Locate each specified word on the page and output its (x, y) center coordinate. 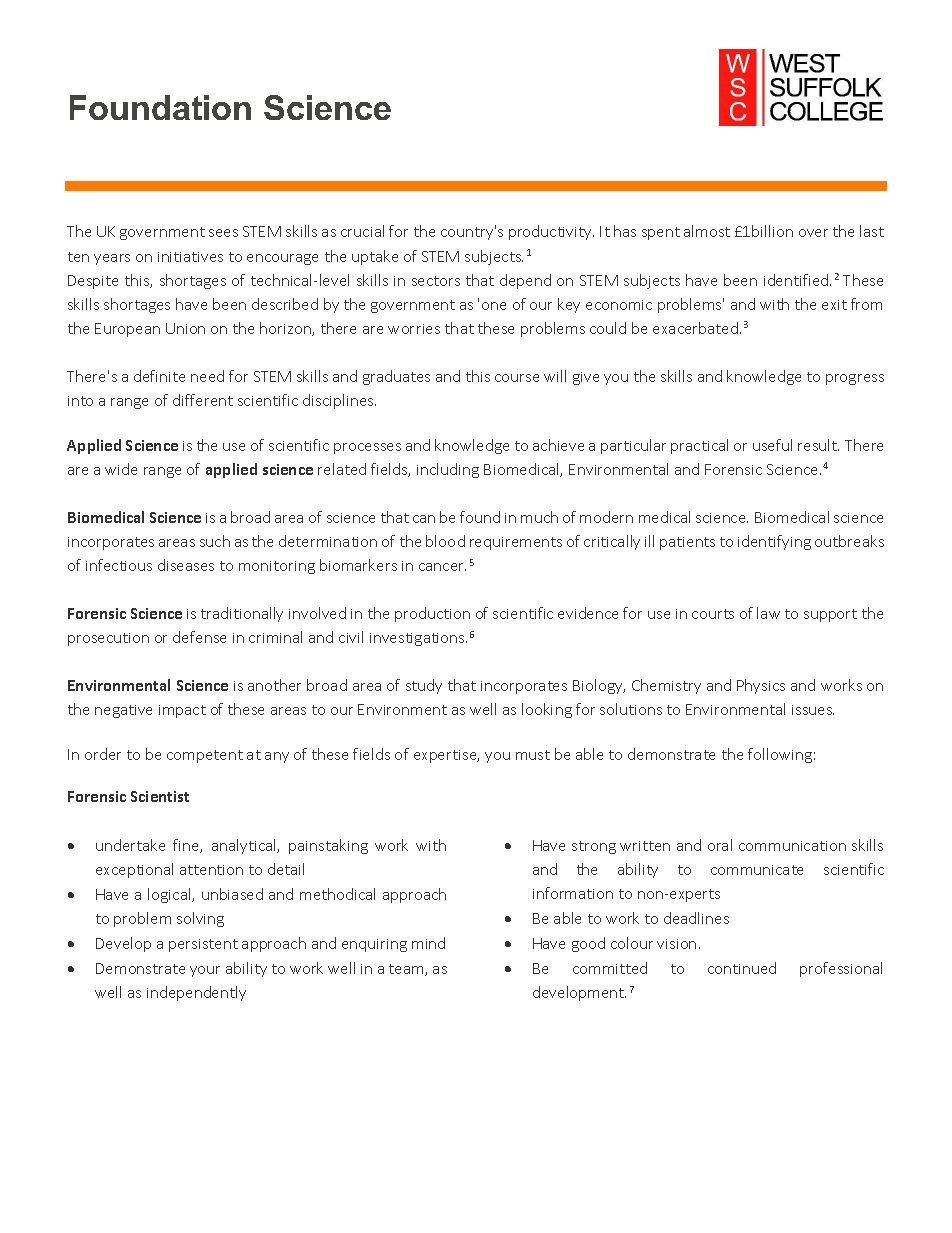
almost (707, 231)
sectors (436, 281)
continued (742, 968)
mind (428, 943)
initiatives (190, 257)
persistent (203, 945)
